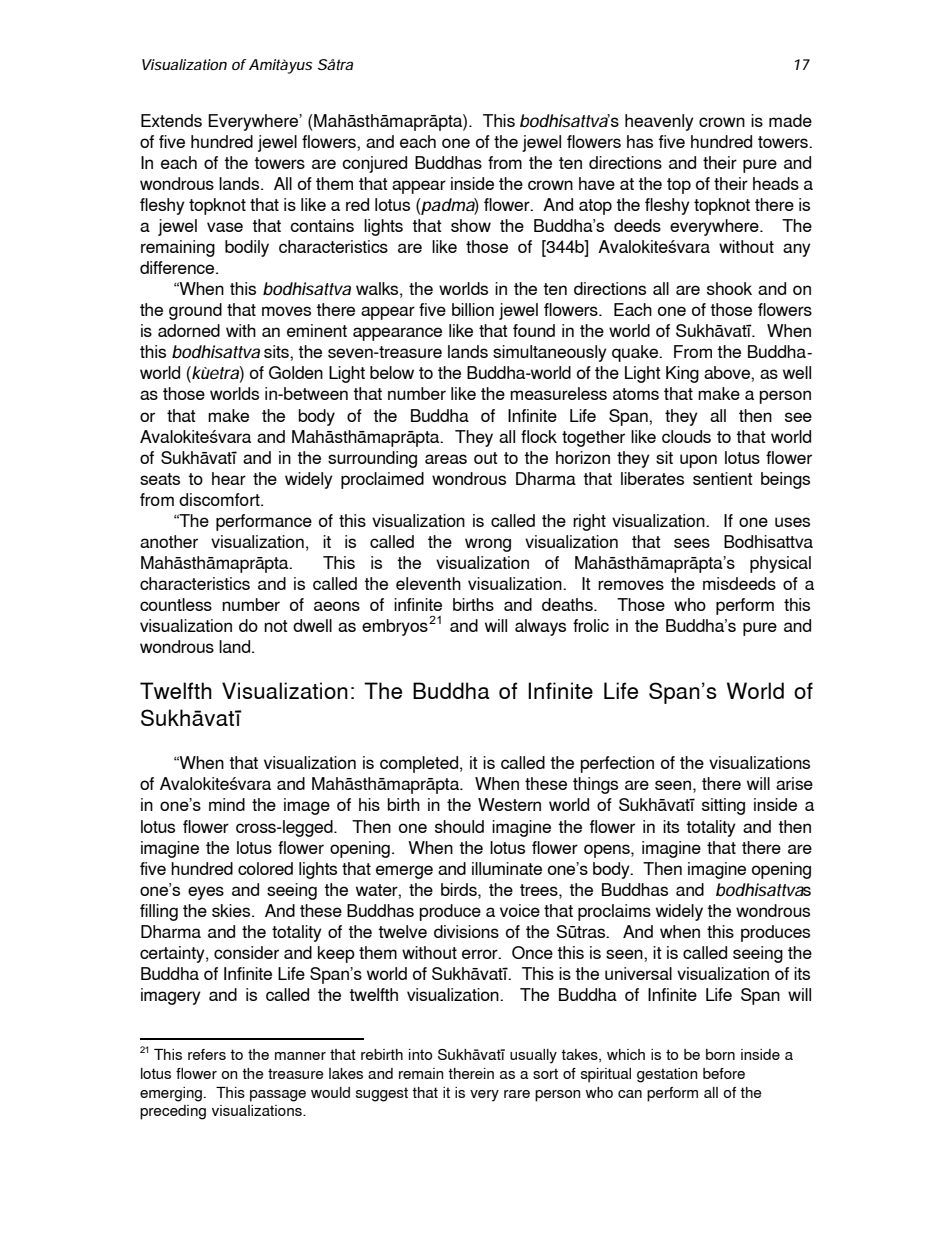 The width and height of the document is (952, 1233). Describe the element at coordinates (176, 604) in the document. I see `countless` at that location.
